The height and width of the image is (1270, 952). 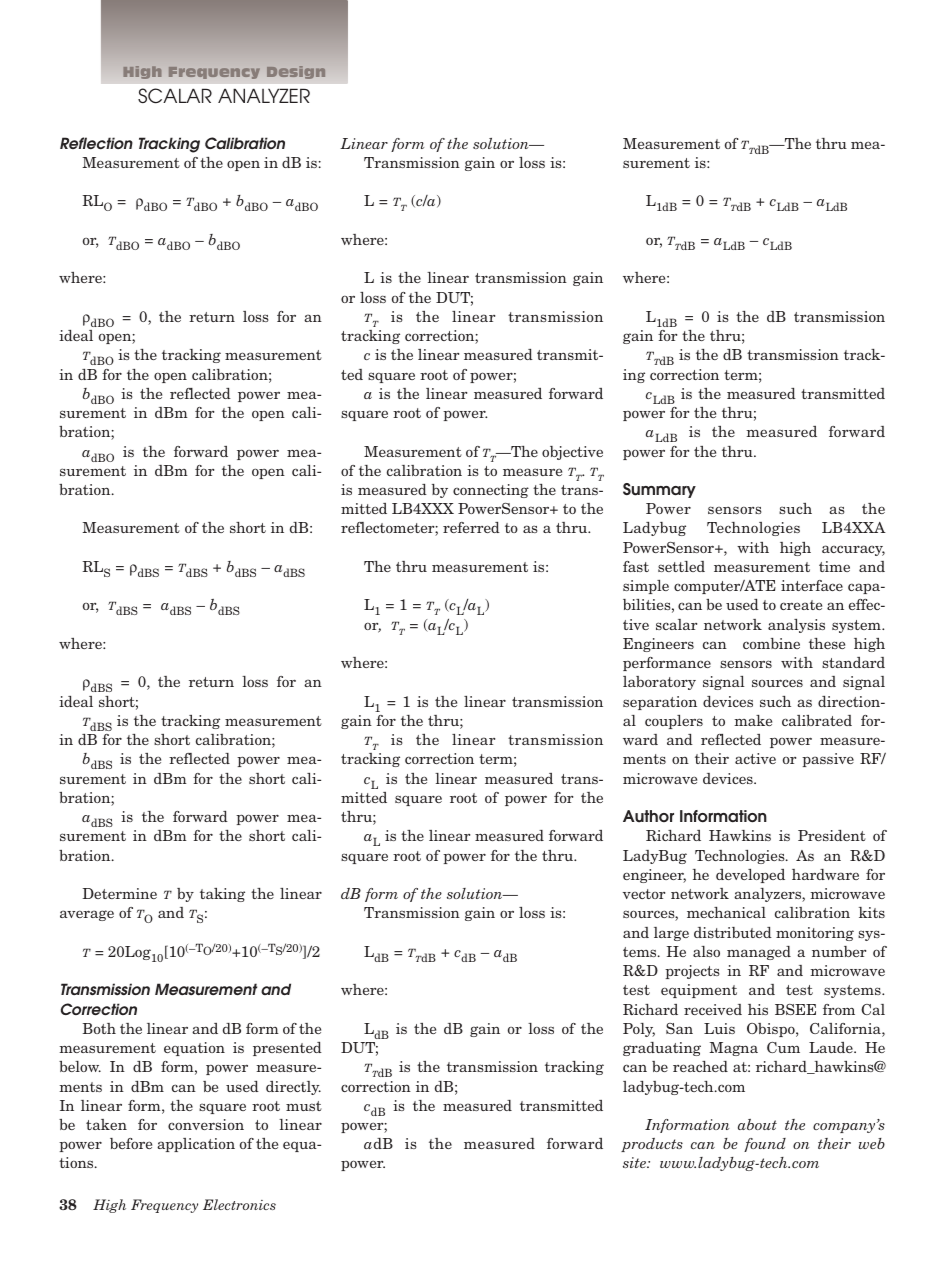 What do you see at coordinates (491, 491) in the image?
I see `connecting` at bounding box center [491, 491].
